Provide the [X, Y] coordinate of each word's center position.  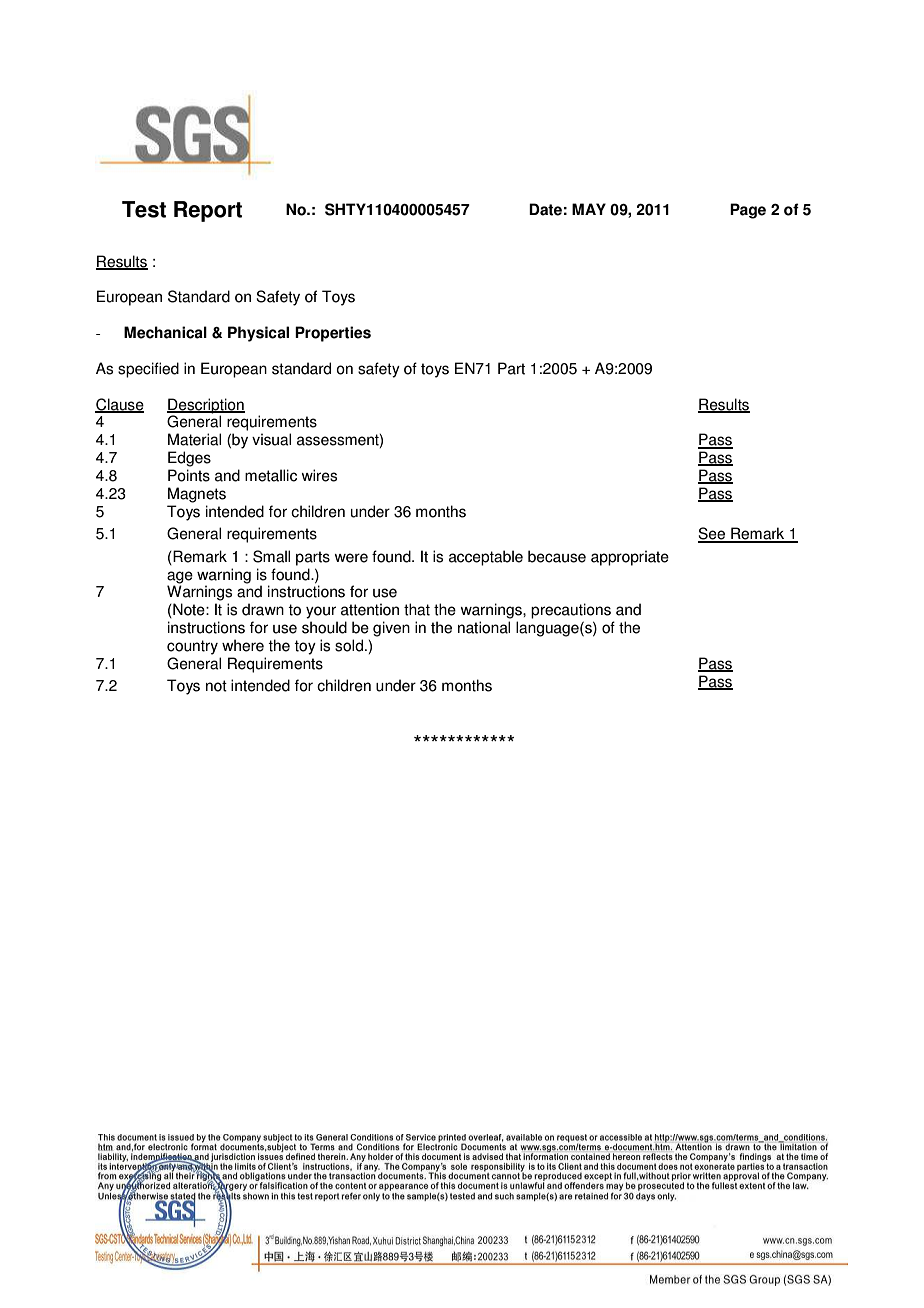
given [391, 629]
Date [545, 209]
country [192, 647]
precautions [571, 611]
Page [748, 211]
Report [208, 211]
